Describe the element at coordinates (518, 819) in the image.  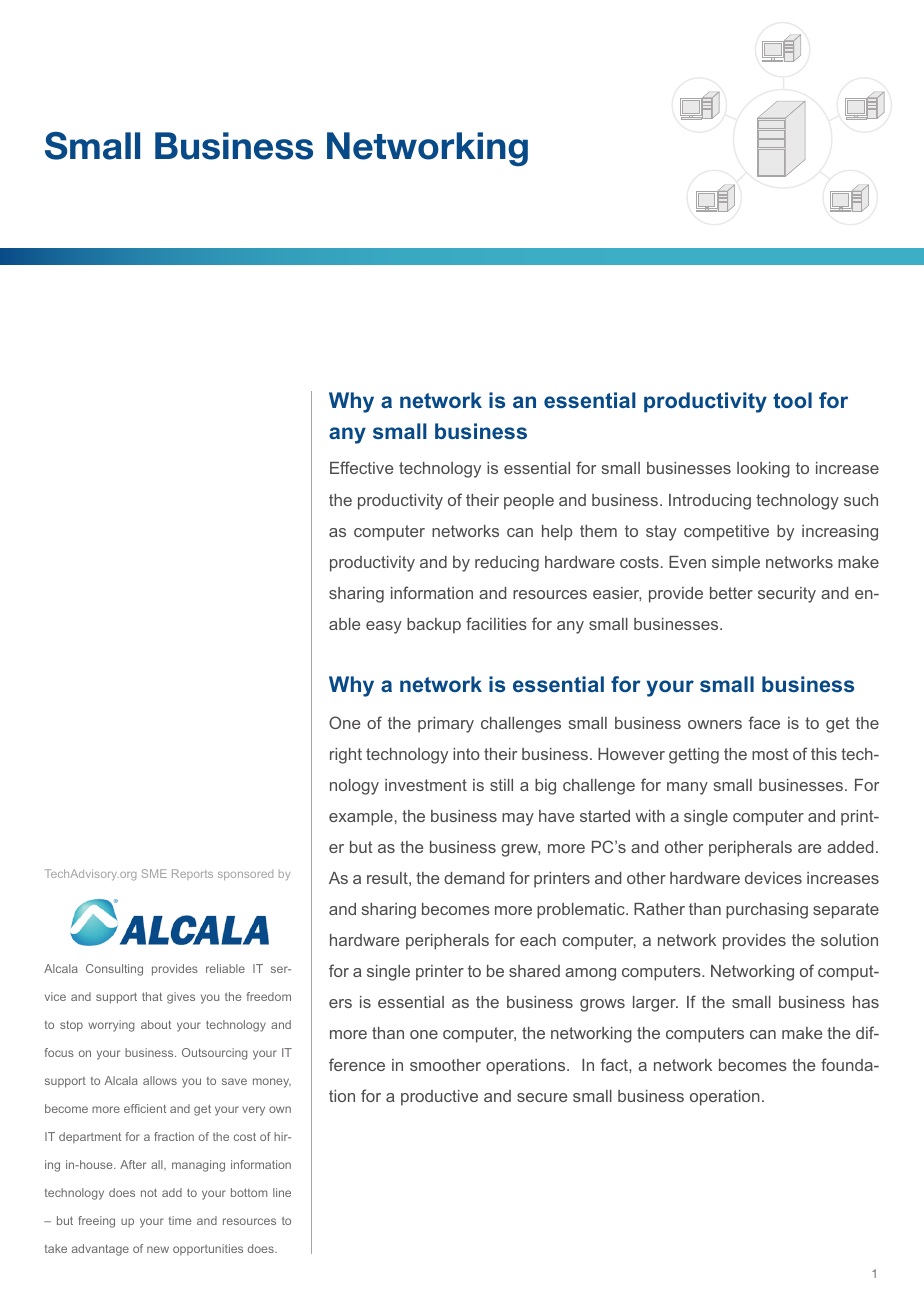
I see `may` at that location.
